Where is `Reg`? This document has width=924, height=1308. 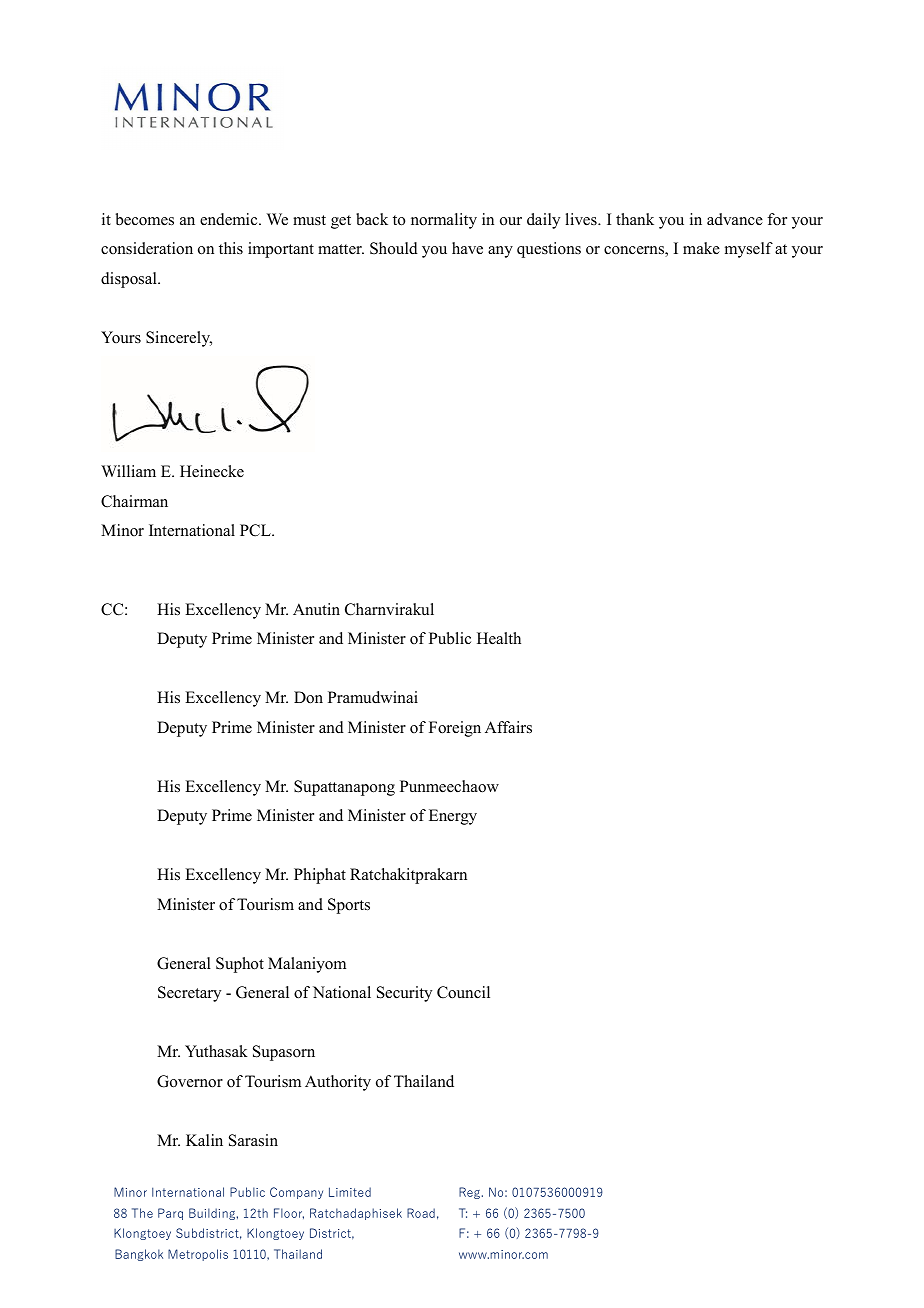 Reg is located at coordinates (469, 1193).
